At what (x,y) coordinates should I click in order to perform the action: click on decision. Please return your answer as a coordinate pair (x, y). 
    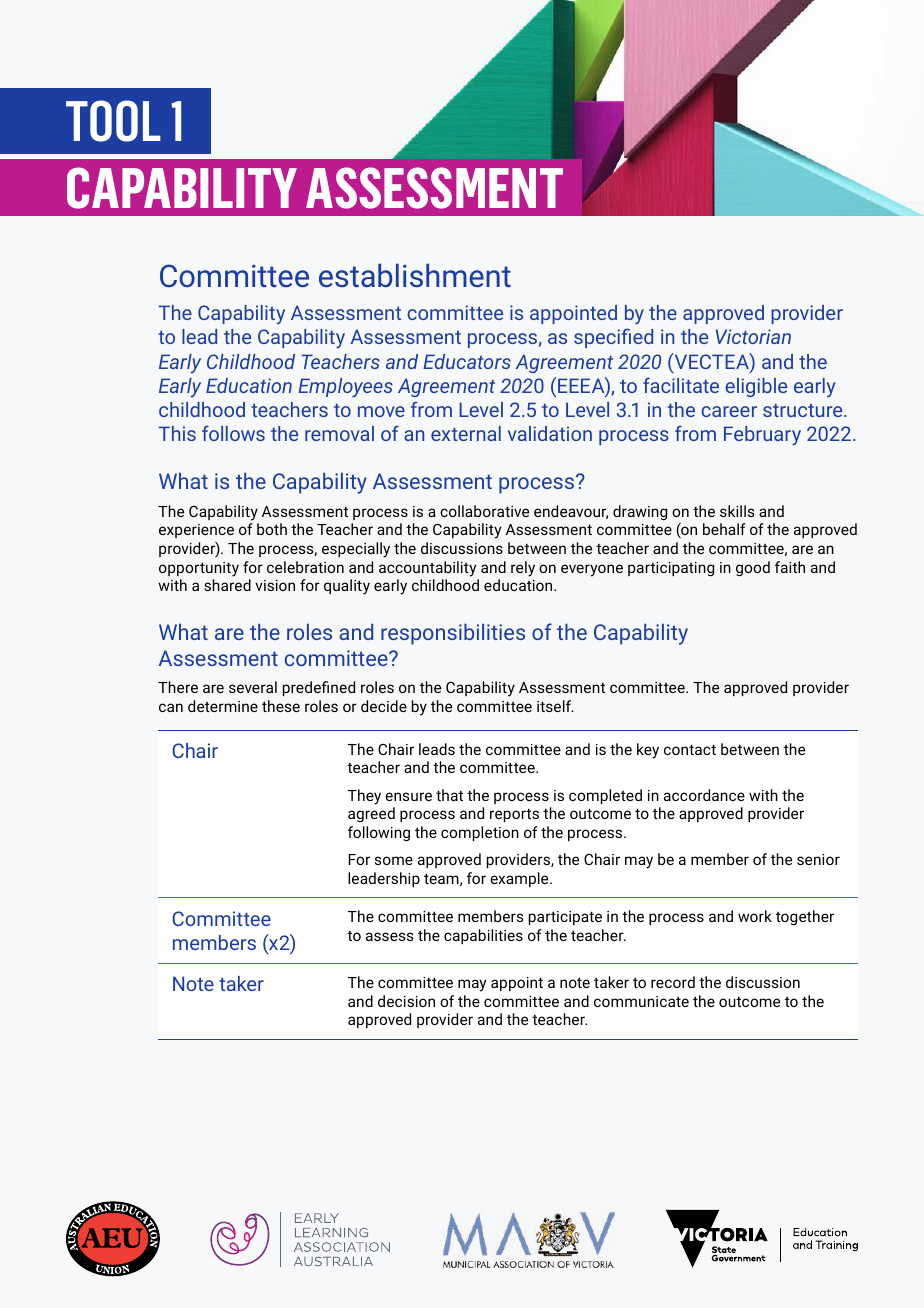
    Looking at the image, I should click on (406, 1001).
